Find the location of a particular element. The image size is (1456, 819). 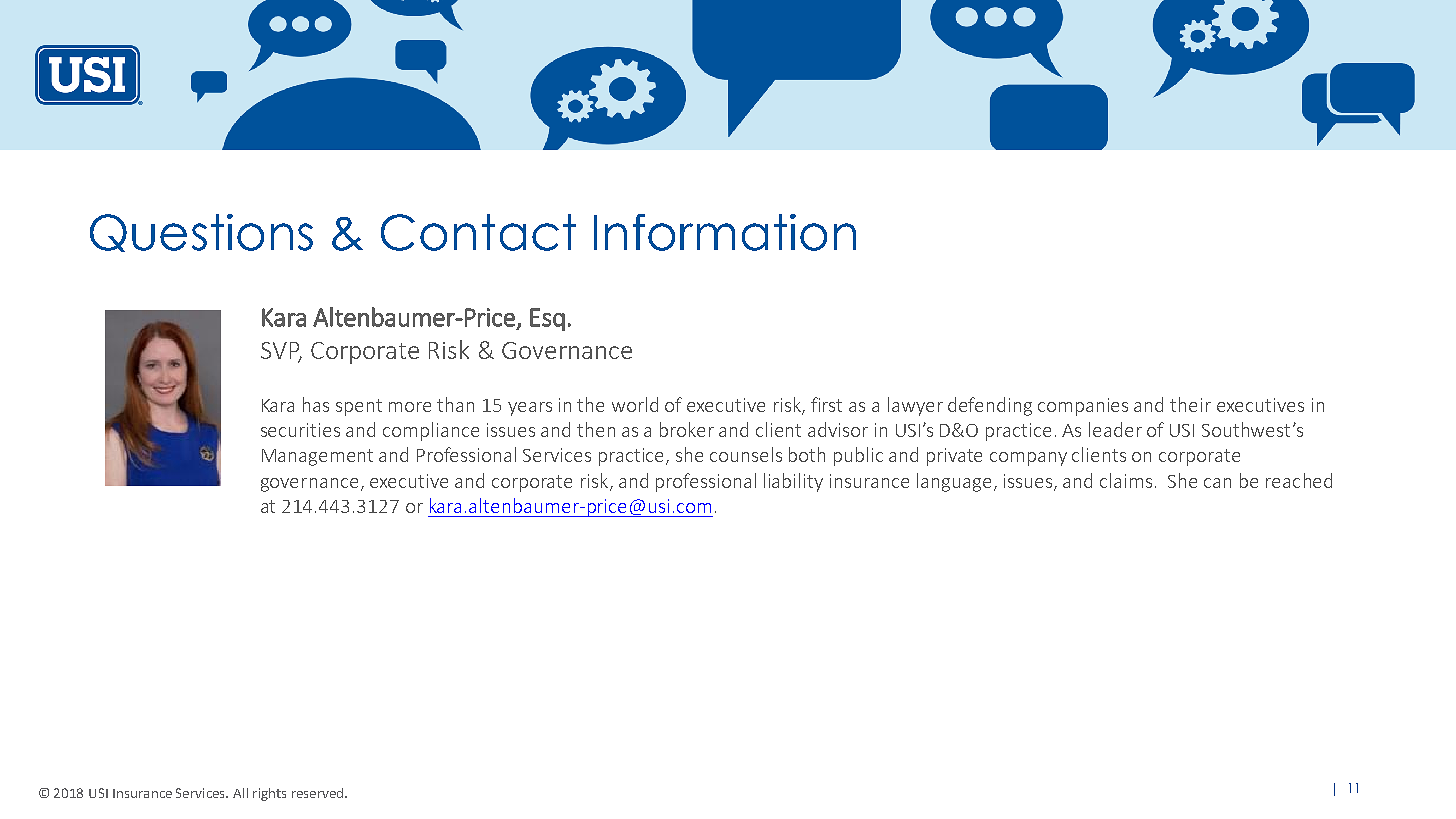

liability is located at coordinates (793, 482).
